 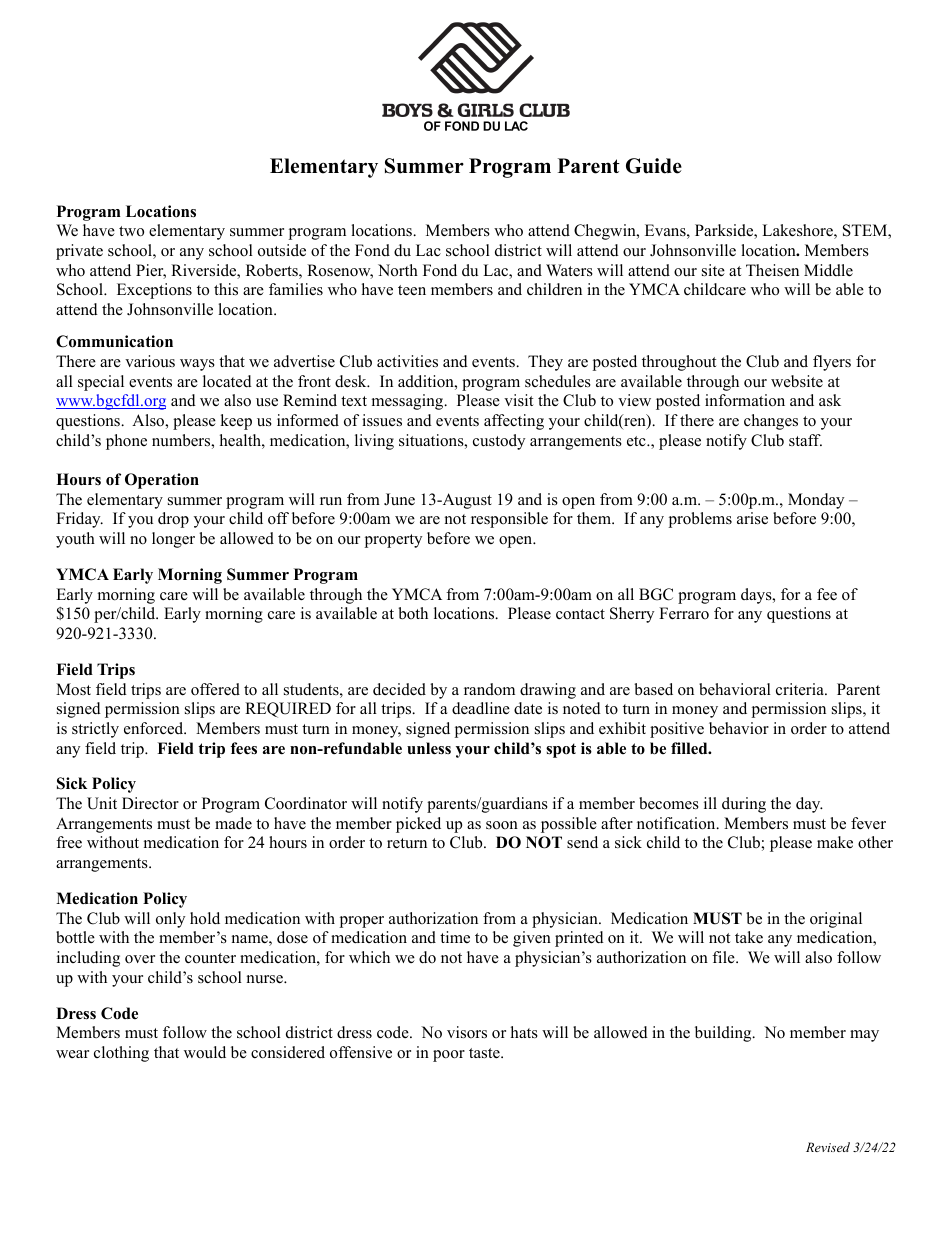 What do you see at coordinates (828, 270) in the screenshot?
I see `Middle` at bounding box center [828, 270].
